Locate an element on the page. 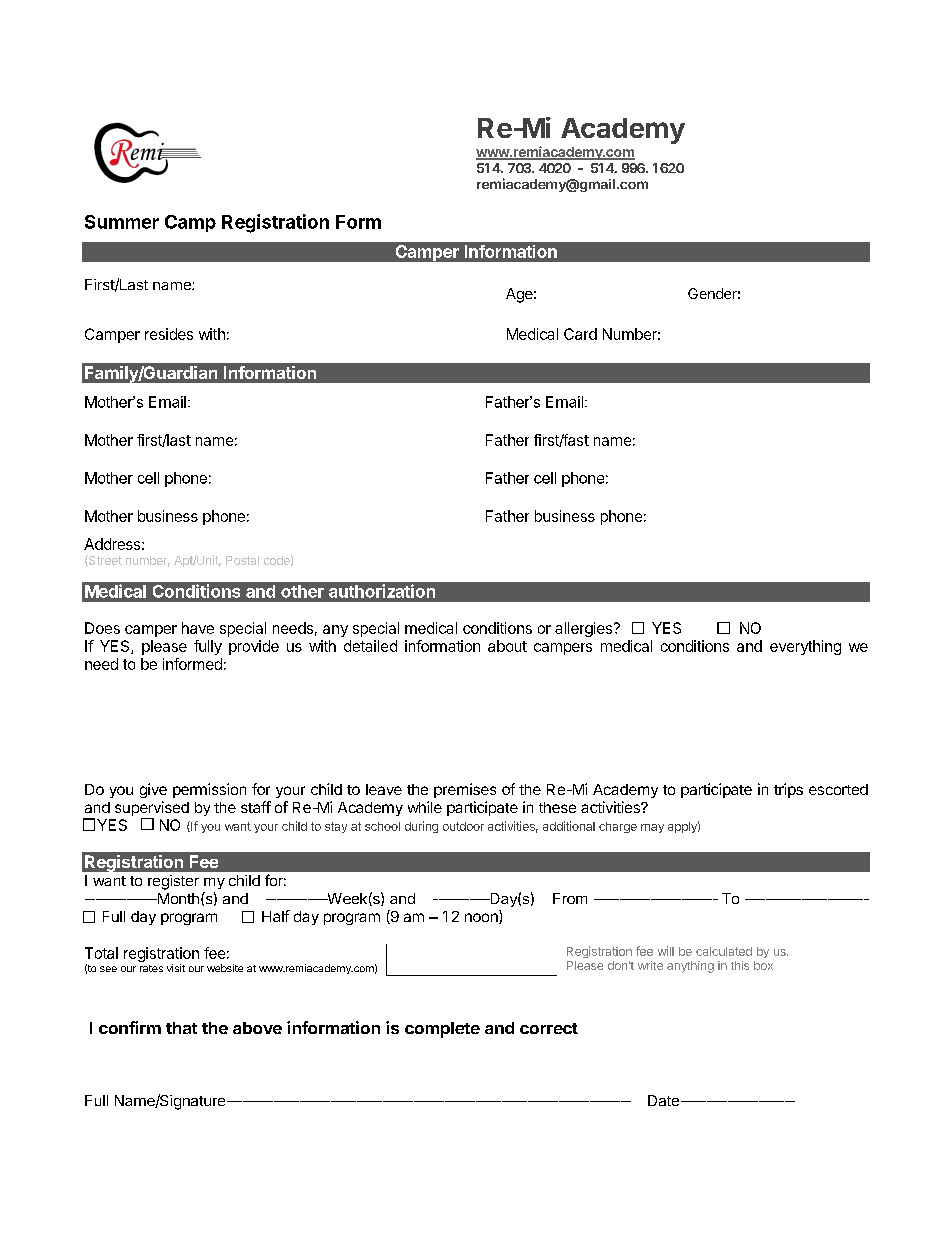 This document has height=1233, width=952. complete is located at coordinates (442, 1030).
